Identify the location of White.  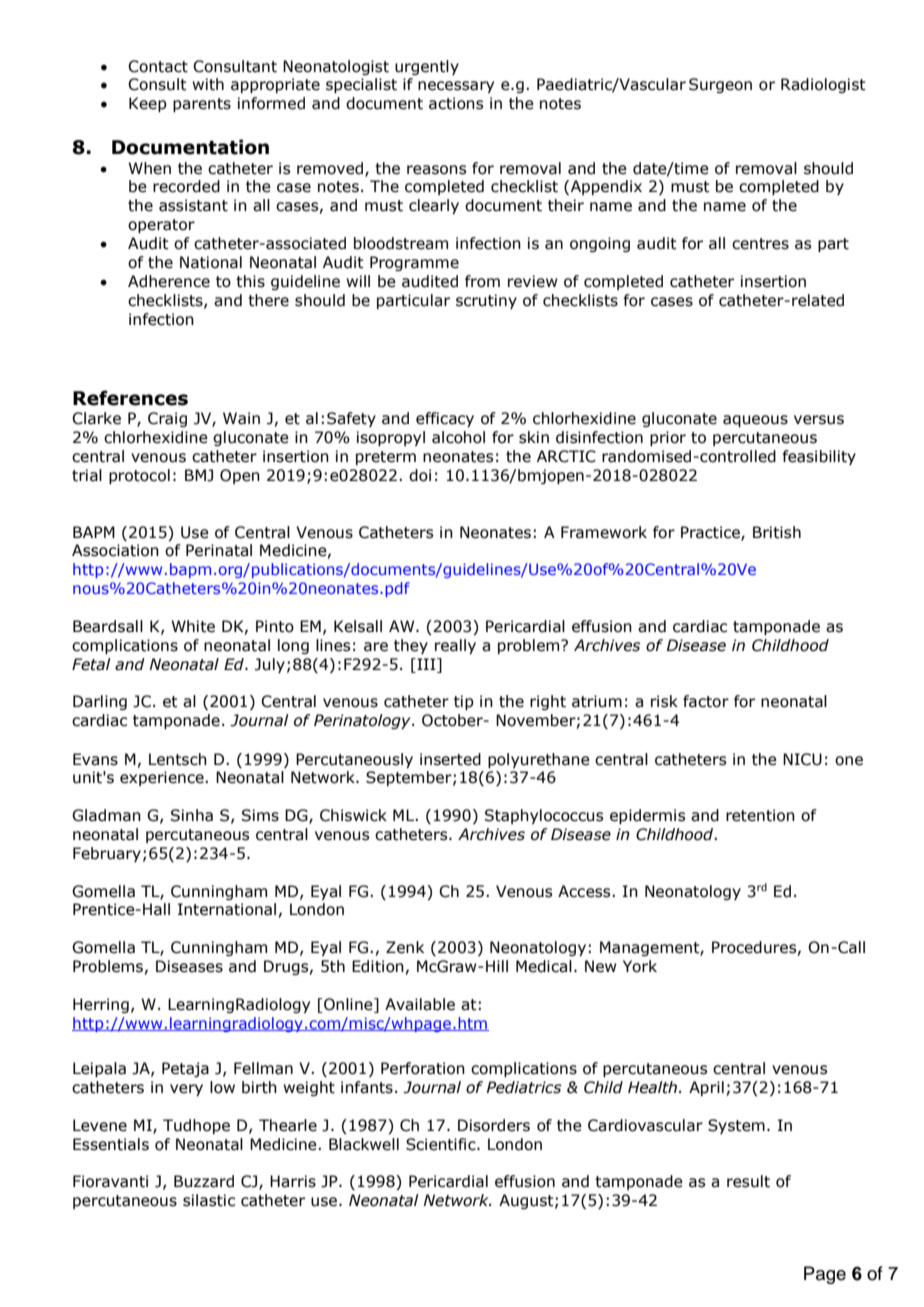
(193, 626).
